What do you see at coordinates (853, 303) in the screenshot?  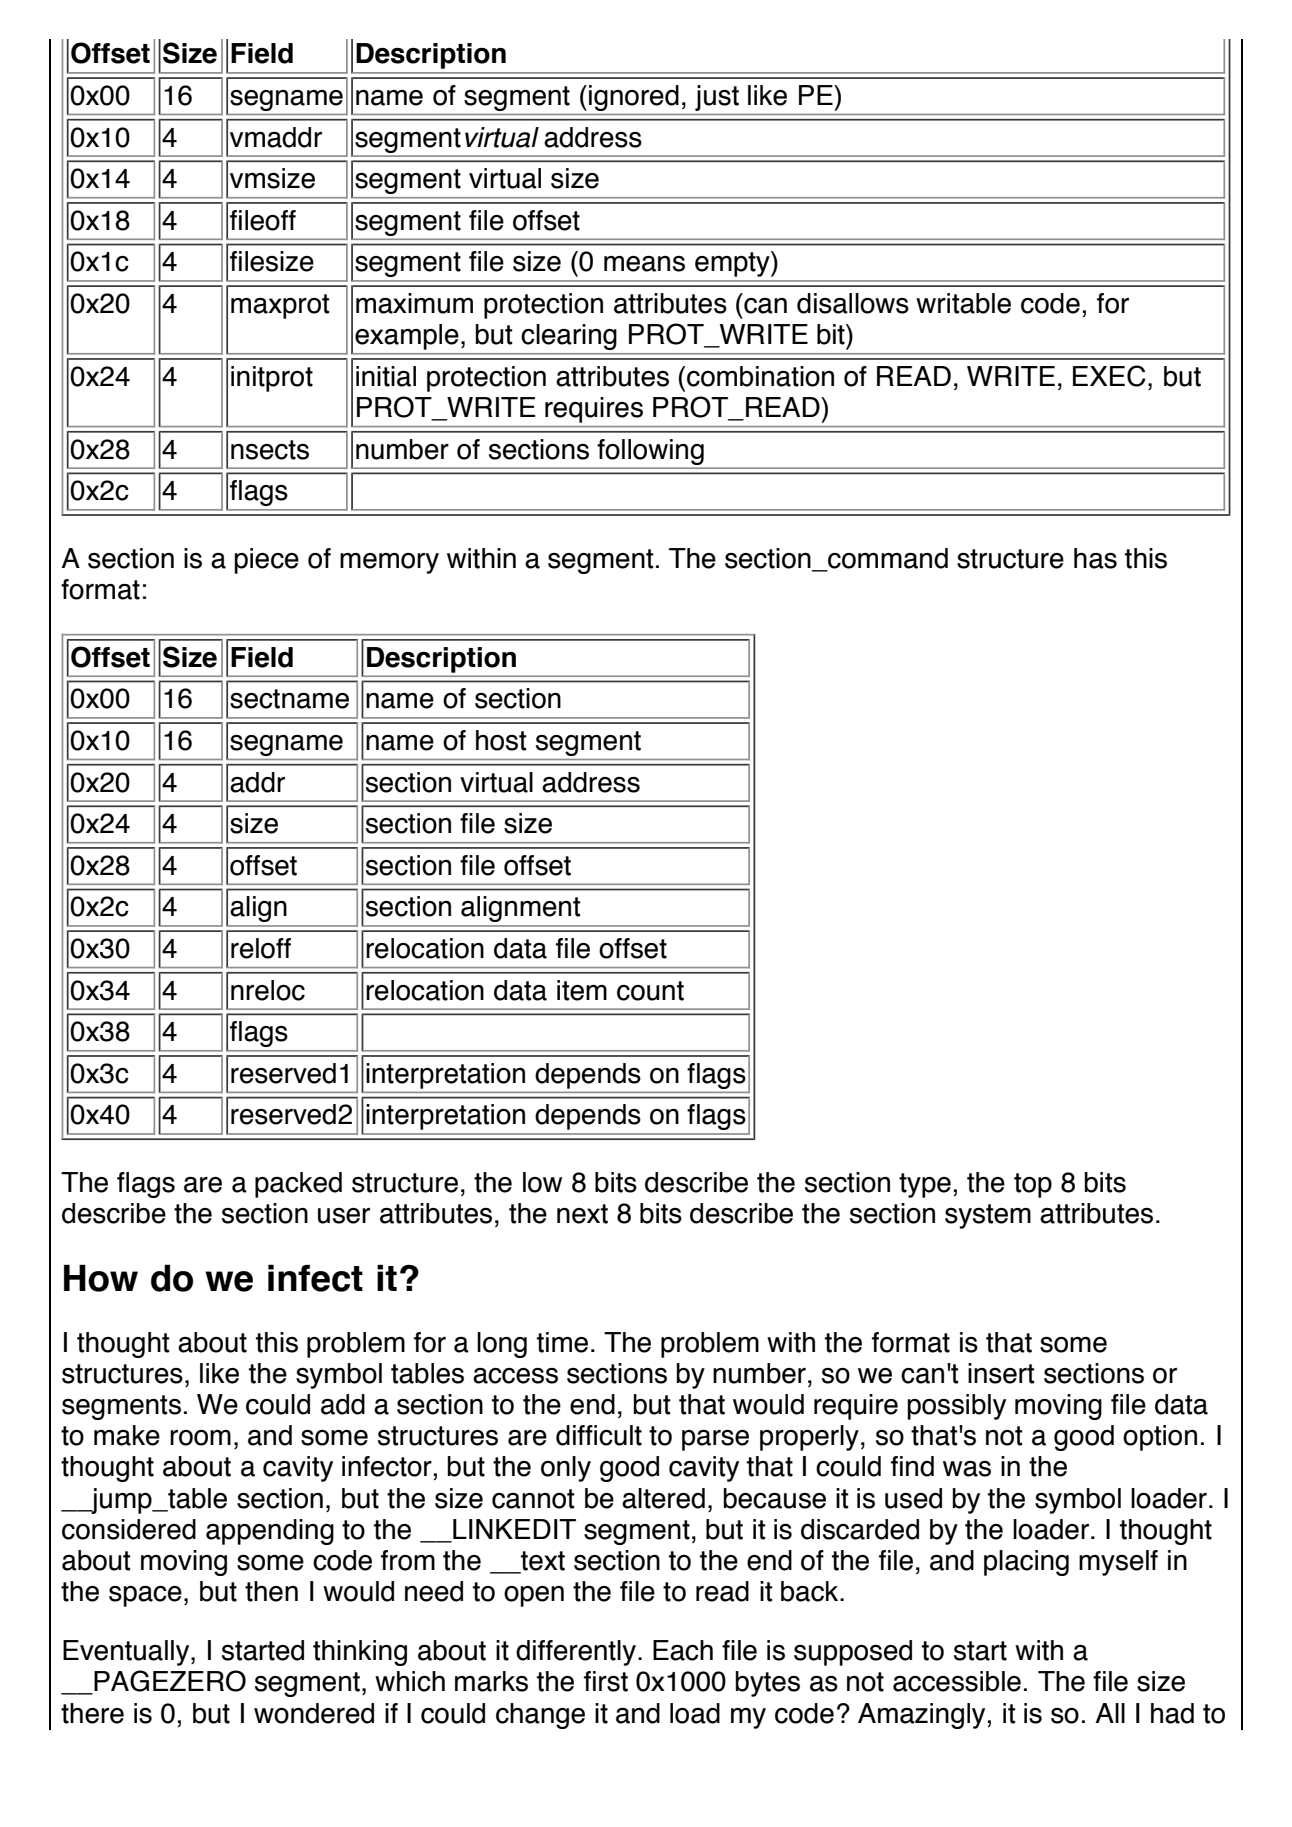 I see `disallows` at bounding box center [853, 303].
